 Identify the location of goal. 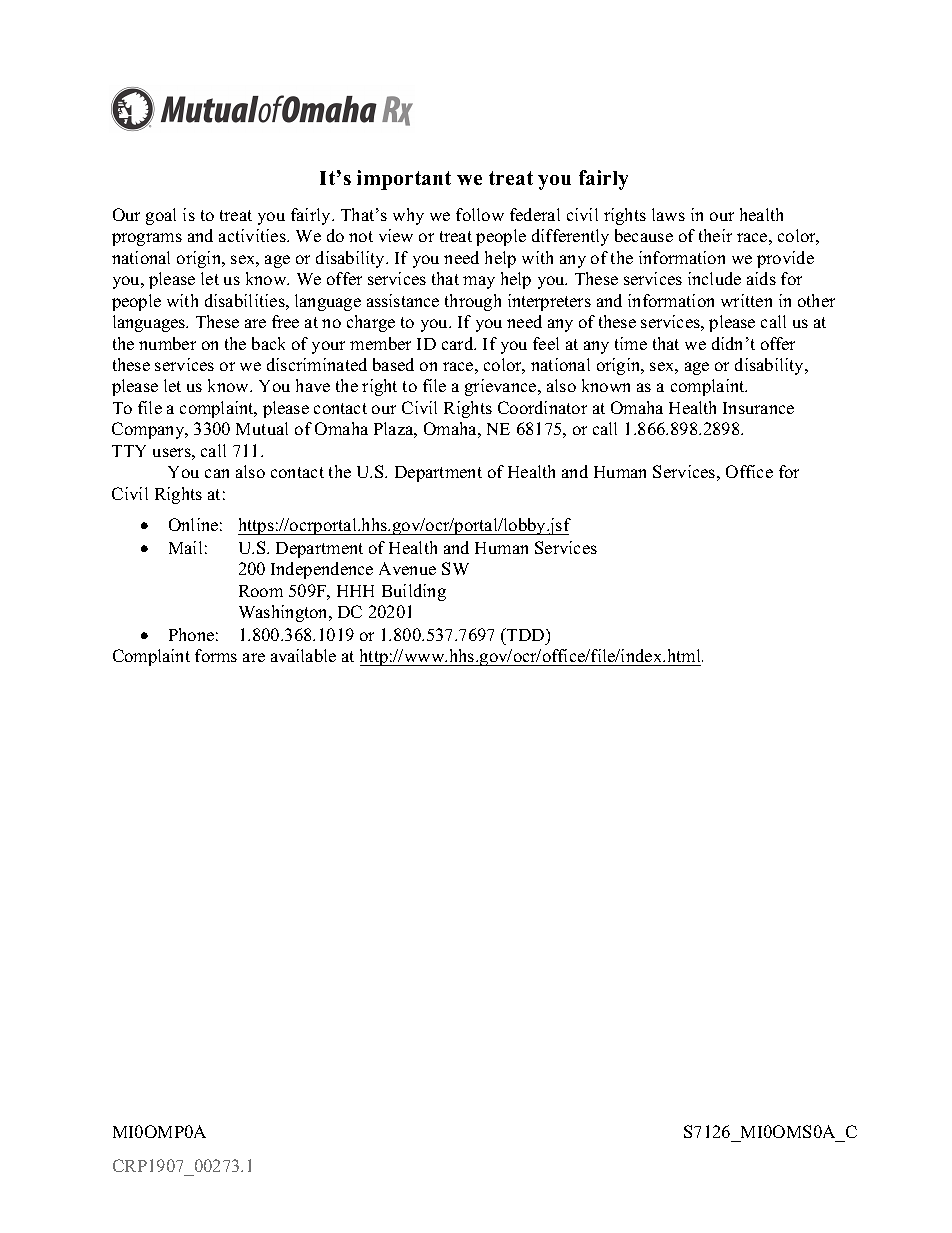
(161, 216).
